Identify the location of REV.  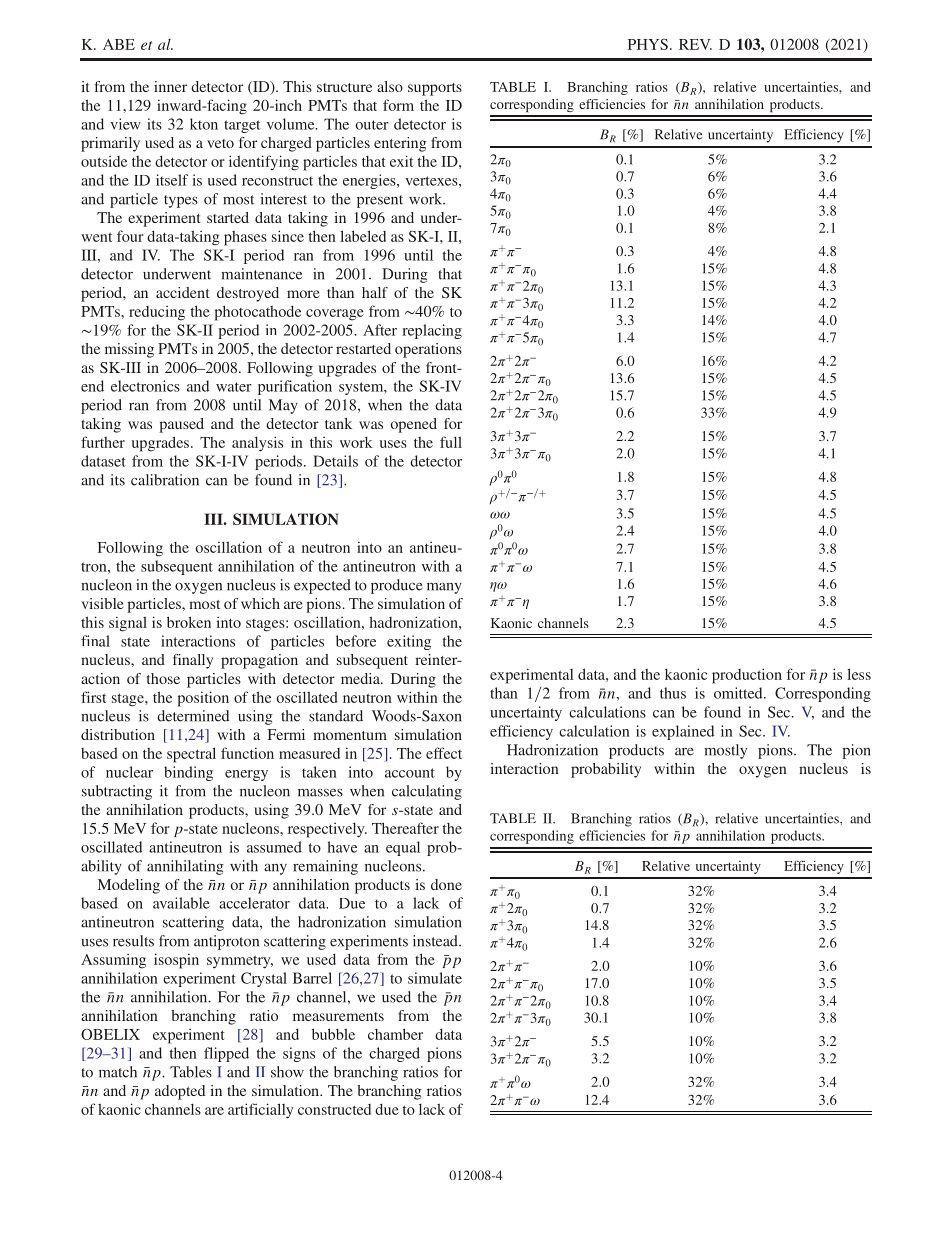
(695, 44).
